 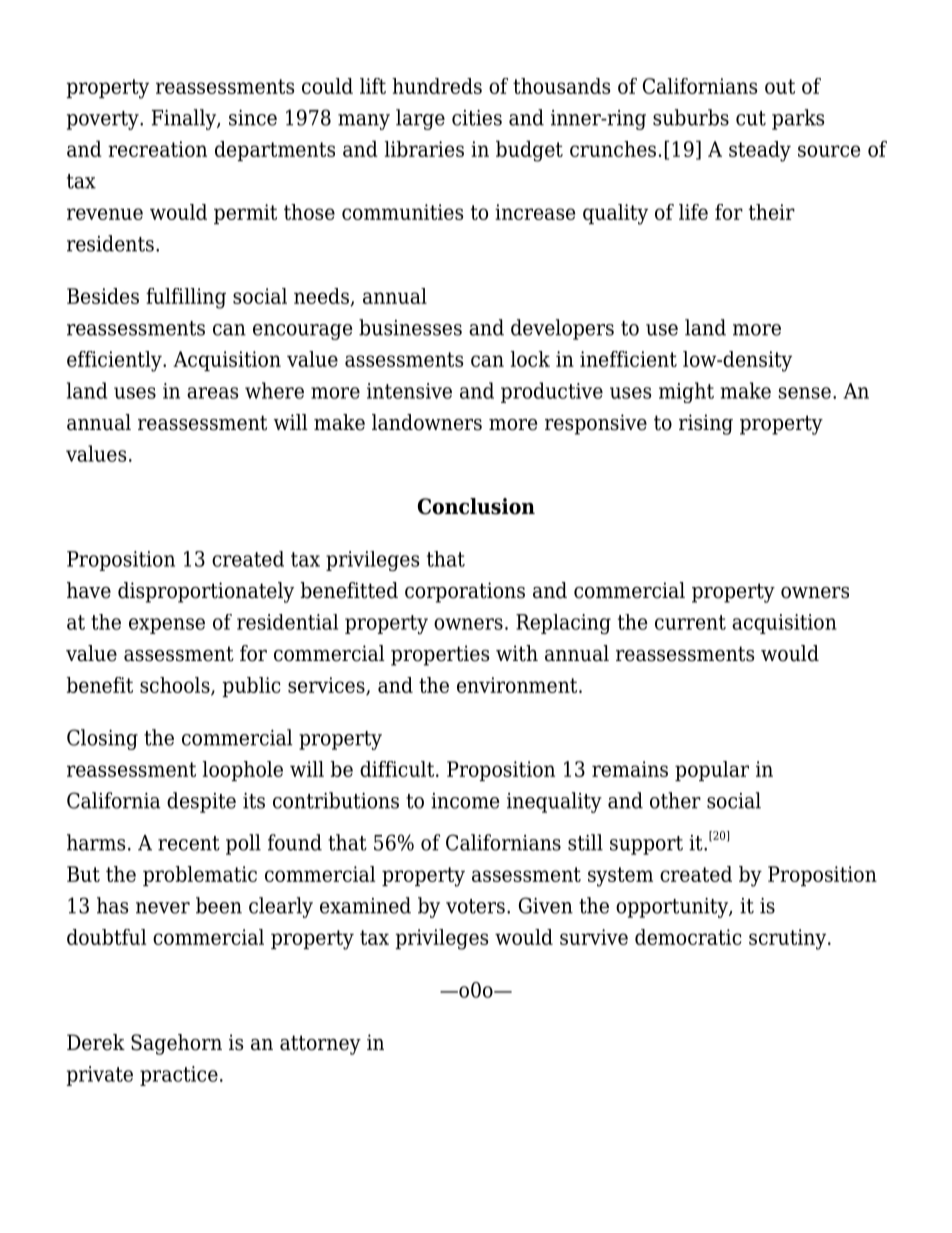 I want to click on corporations, so click(x=465, y=592).
